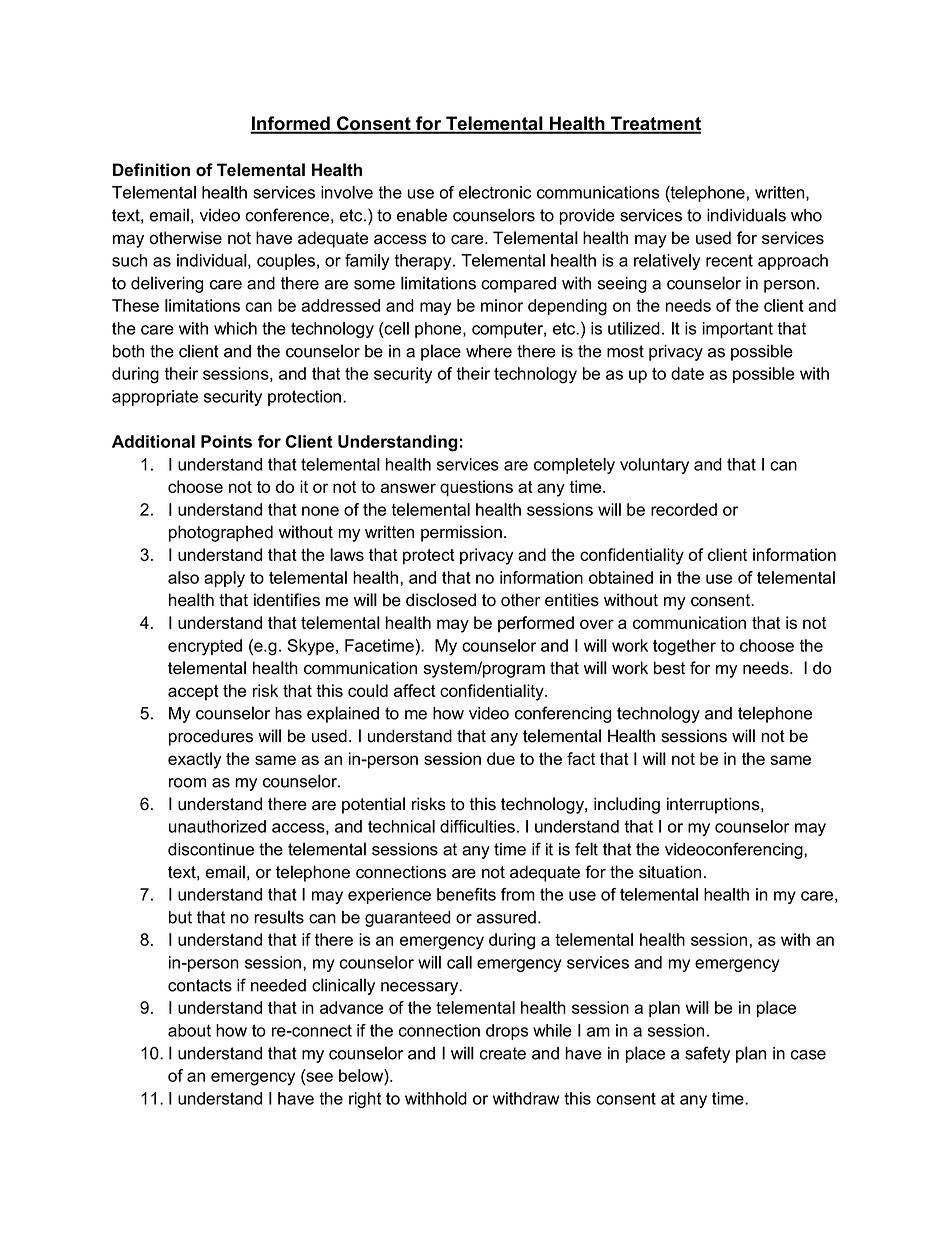 The width and height of the screenshot is (952, 1233). I want to click on disclosed, so click(441, 600).
